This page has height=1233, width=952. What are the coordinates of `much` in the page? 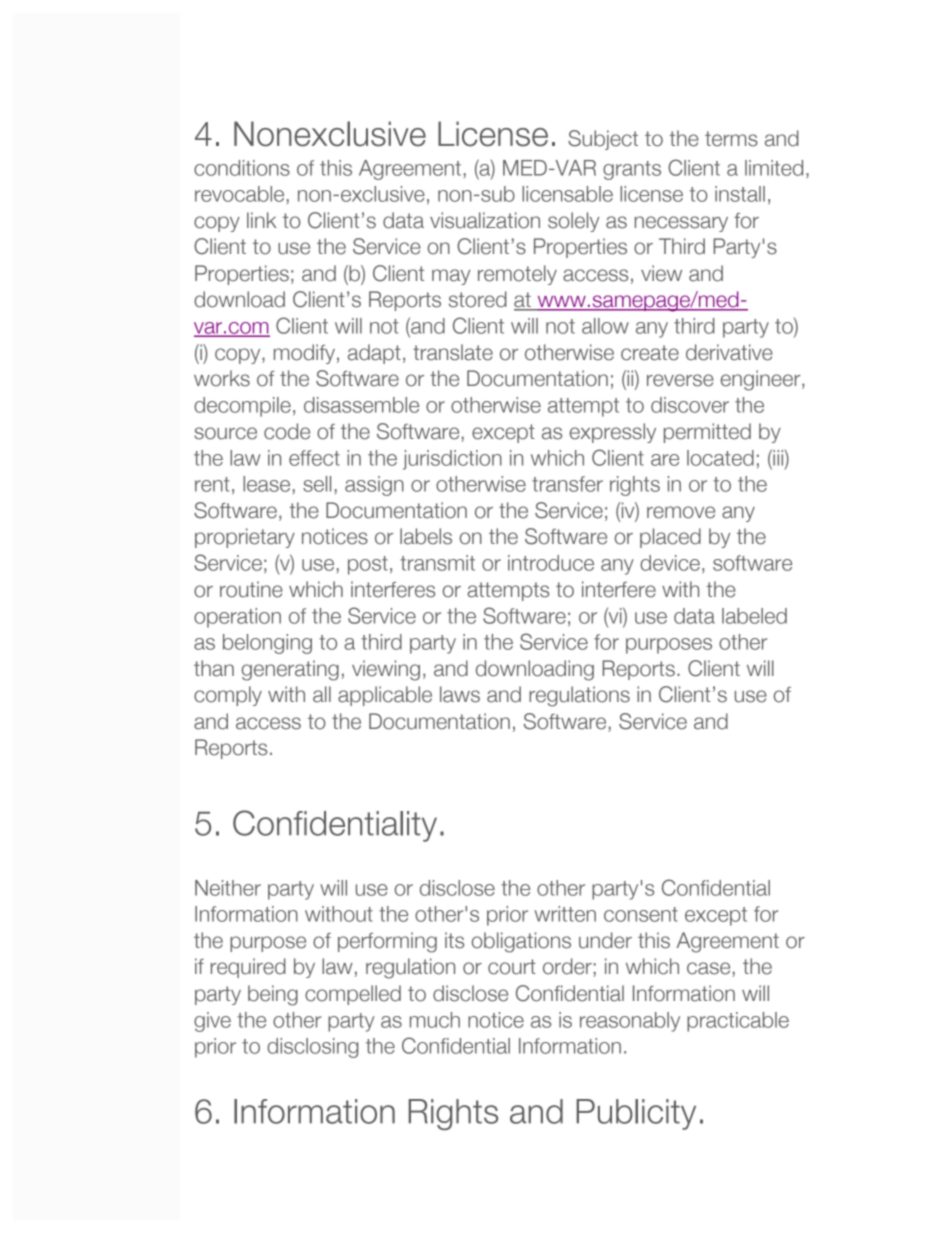 It's located at (435, 1020).
